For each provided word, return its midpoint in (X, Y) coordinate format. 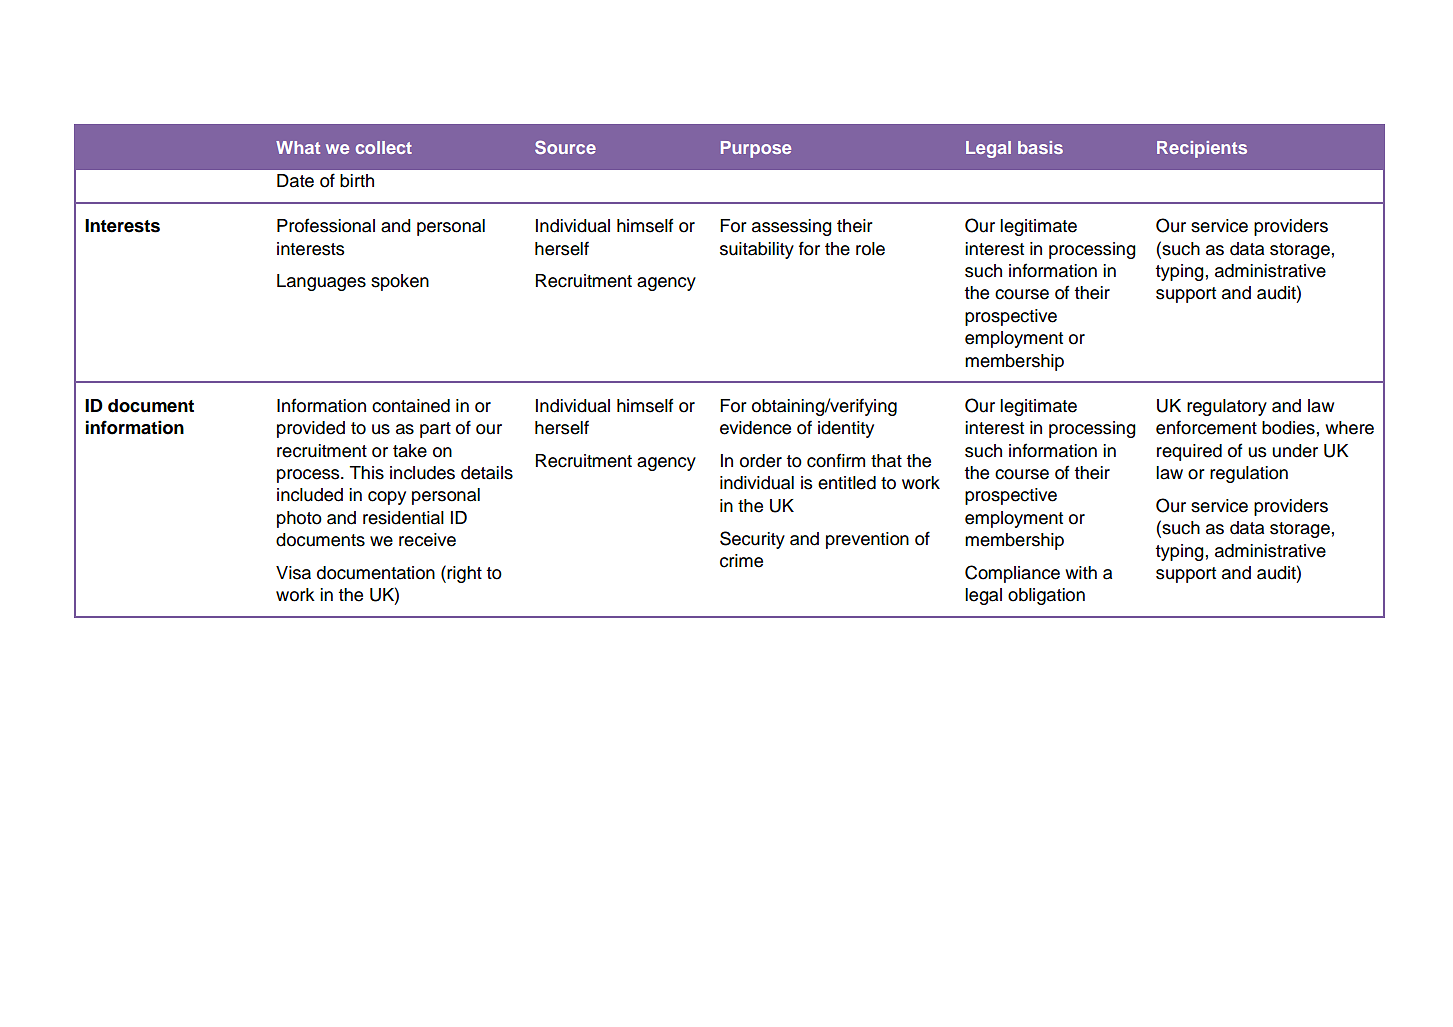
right (464, 574)
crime (741, 561)
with (1081, 572)
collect (384, 147)
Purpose (756, 149)
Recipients (1202, 149)
